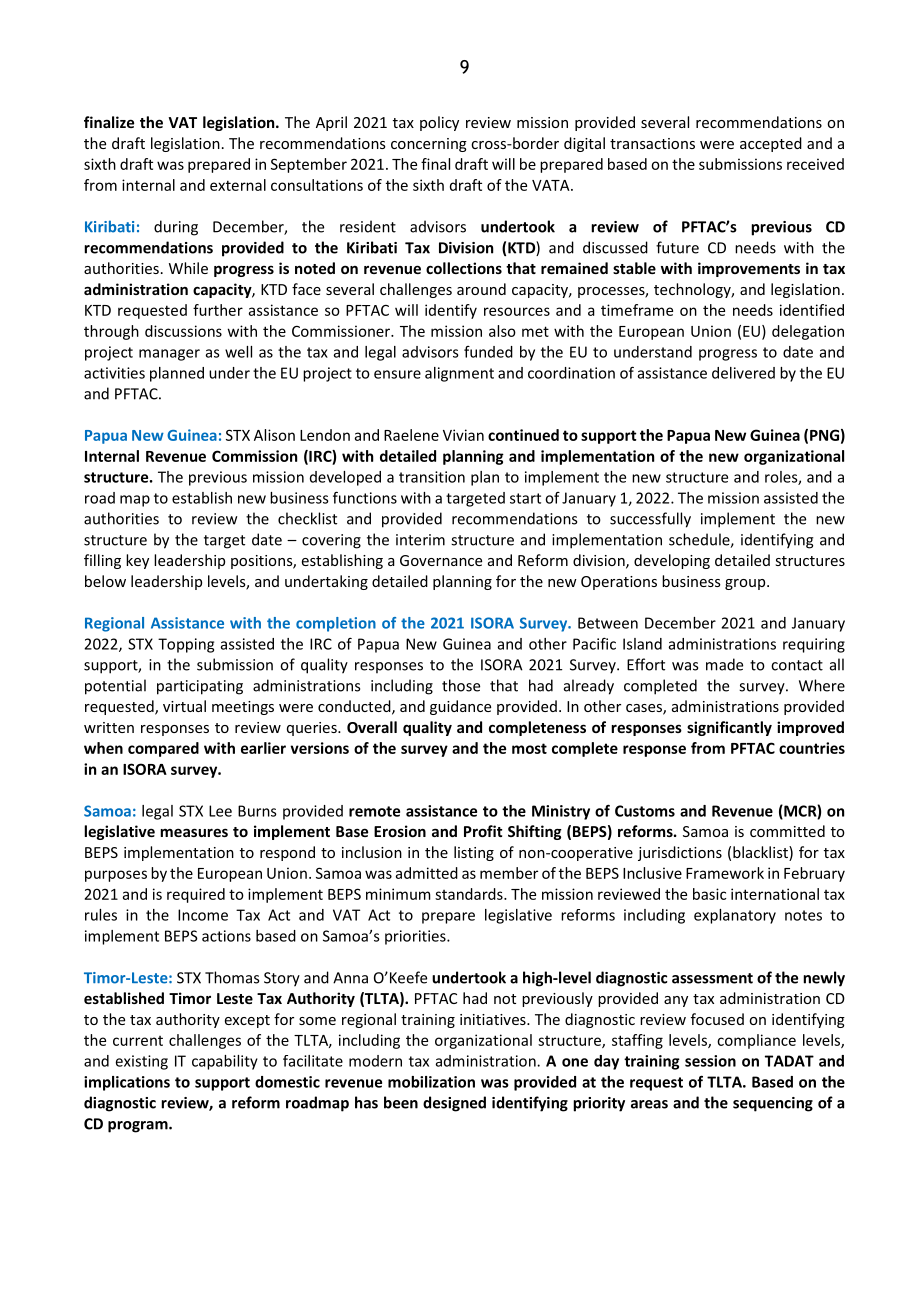 The image size is (924, 1308). I want to click on concerning, so click(429, 145).
